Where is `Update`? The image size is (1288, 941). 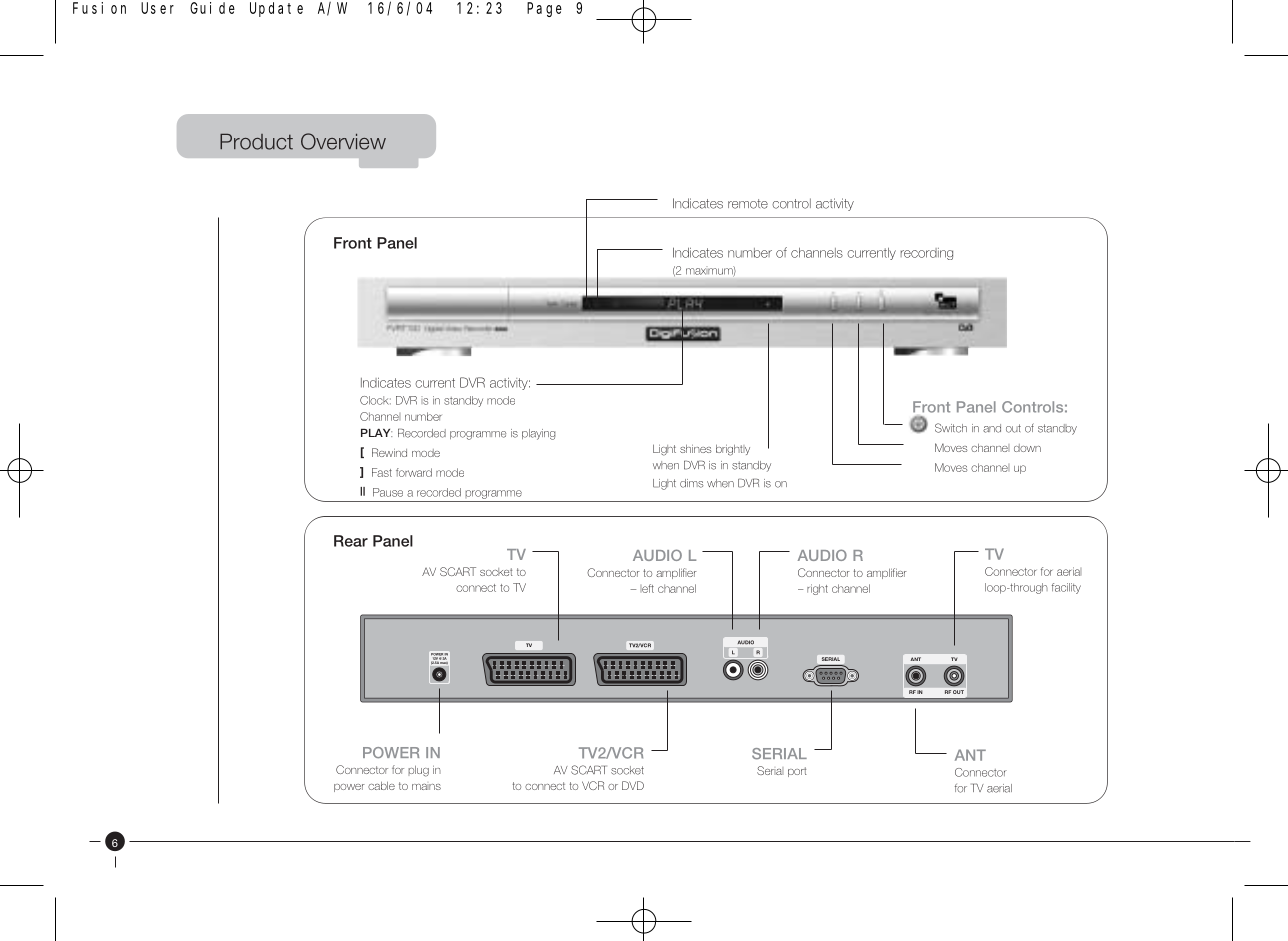 Update is located at coordinates (276, 9).
